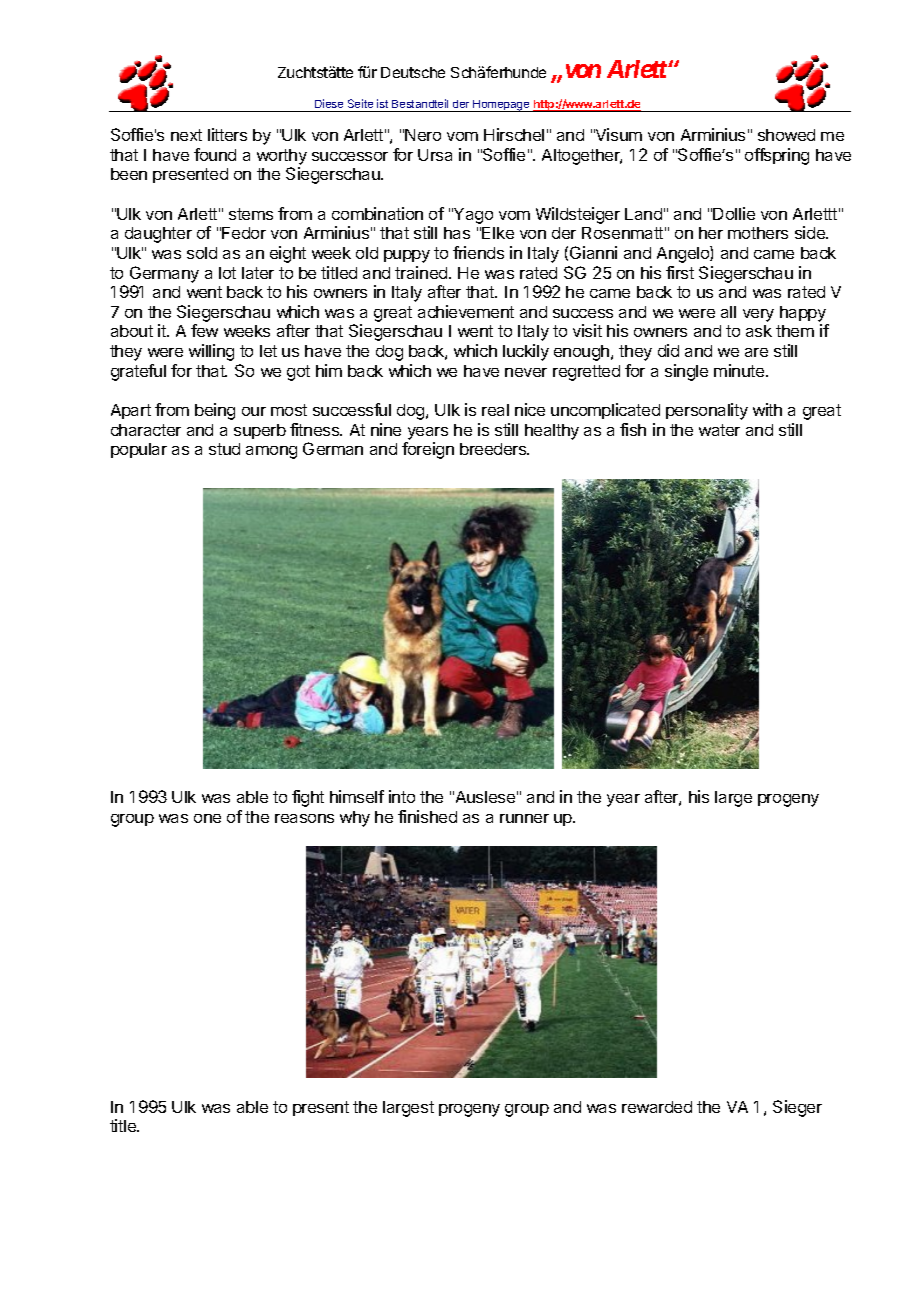  Describe the element at coordinates (494, 449) in the screenshot. I see `breeders` at that location.
